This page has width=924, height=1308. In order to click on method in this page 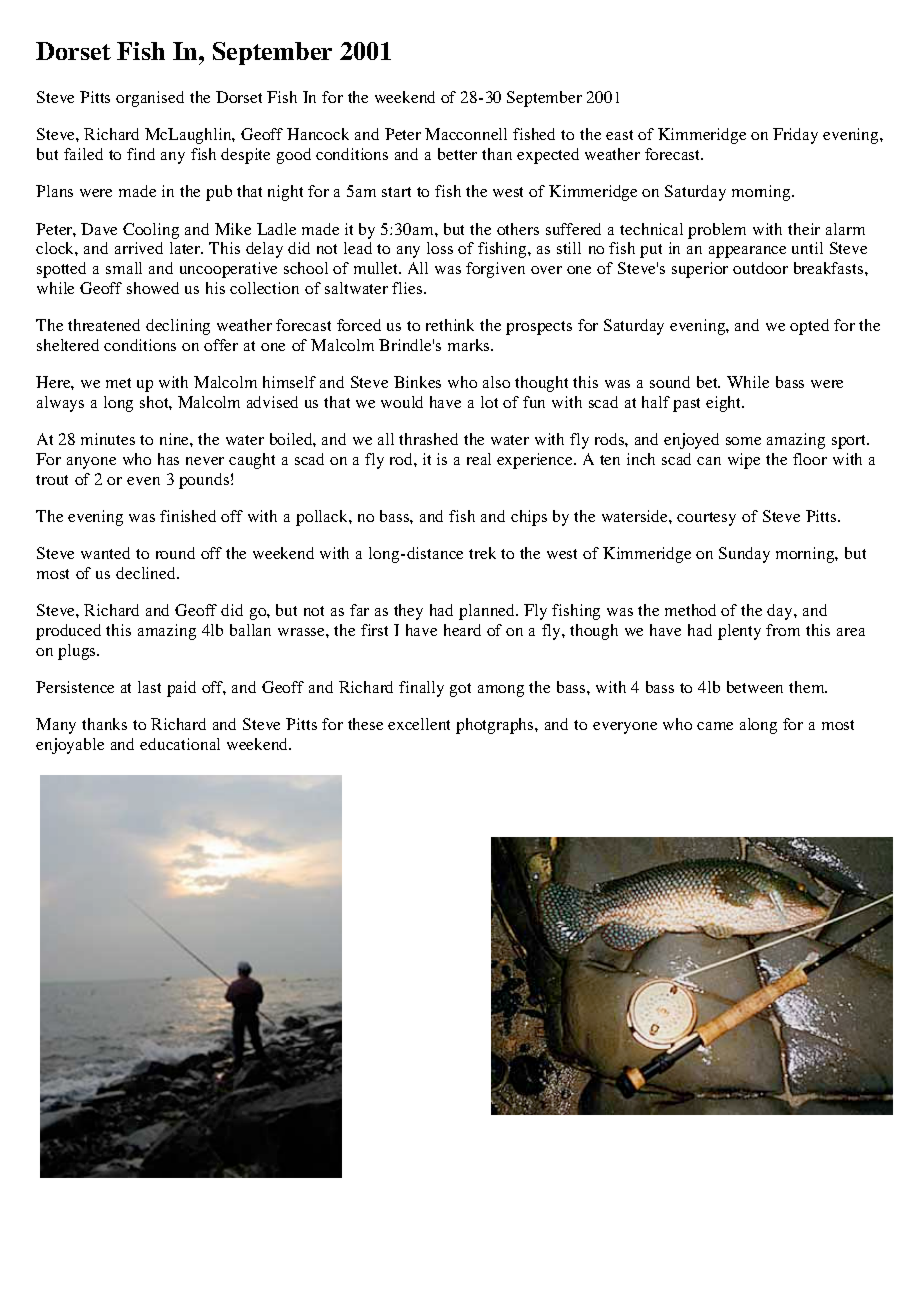, I will do `click(690, 610)`.
